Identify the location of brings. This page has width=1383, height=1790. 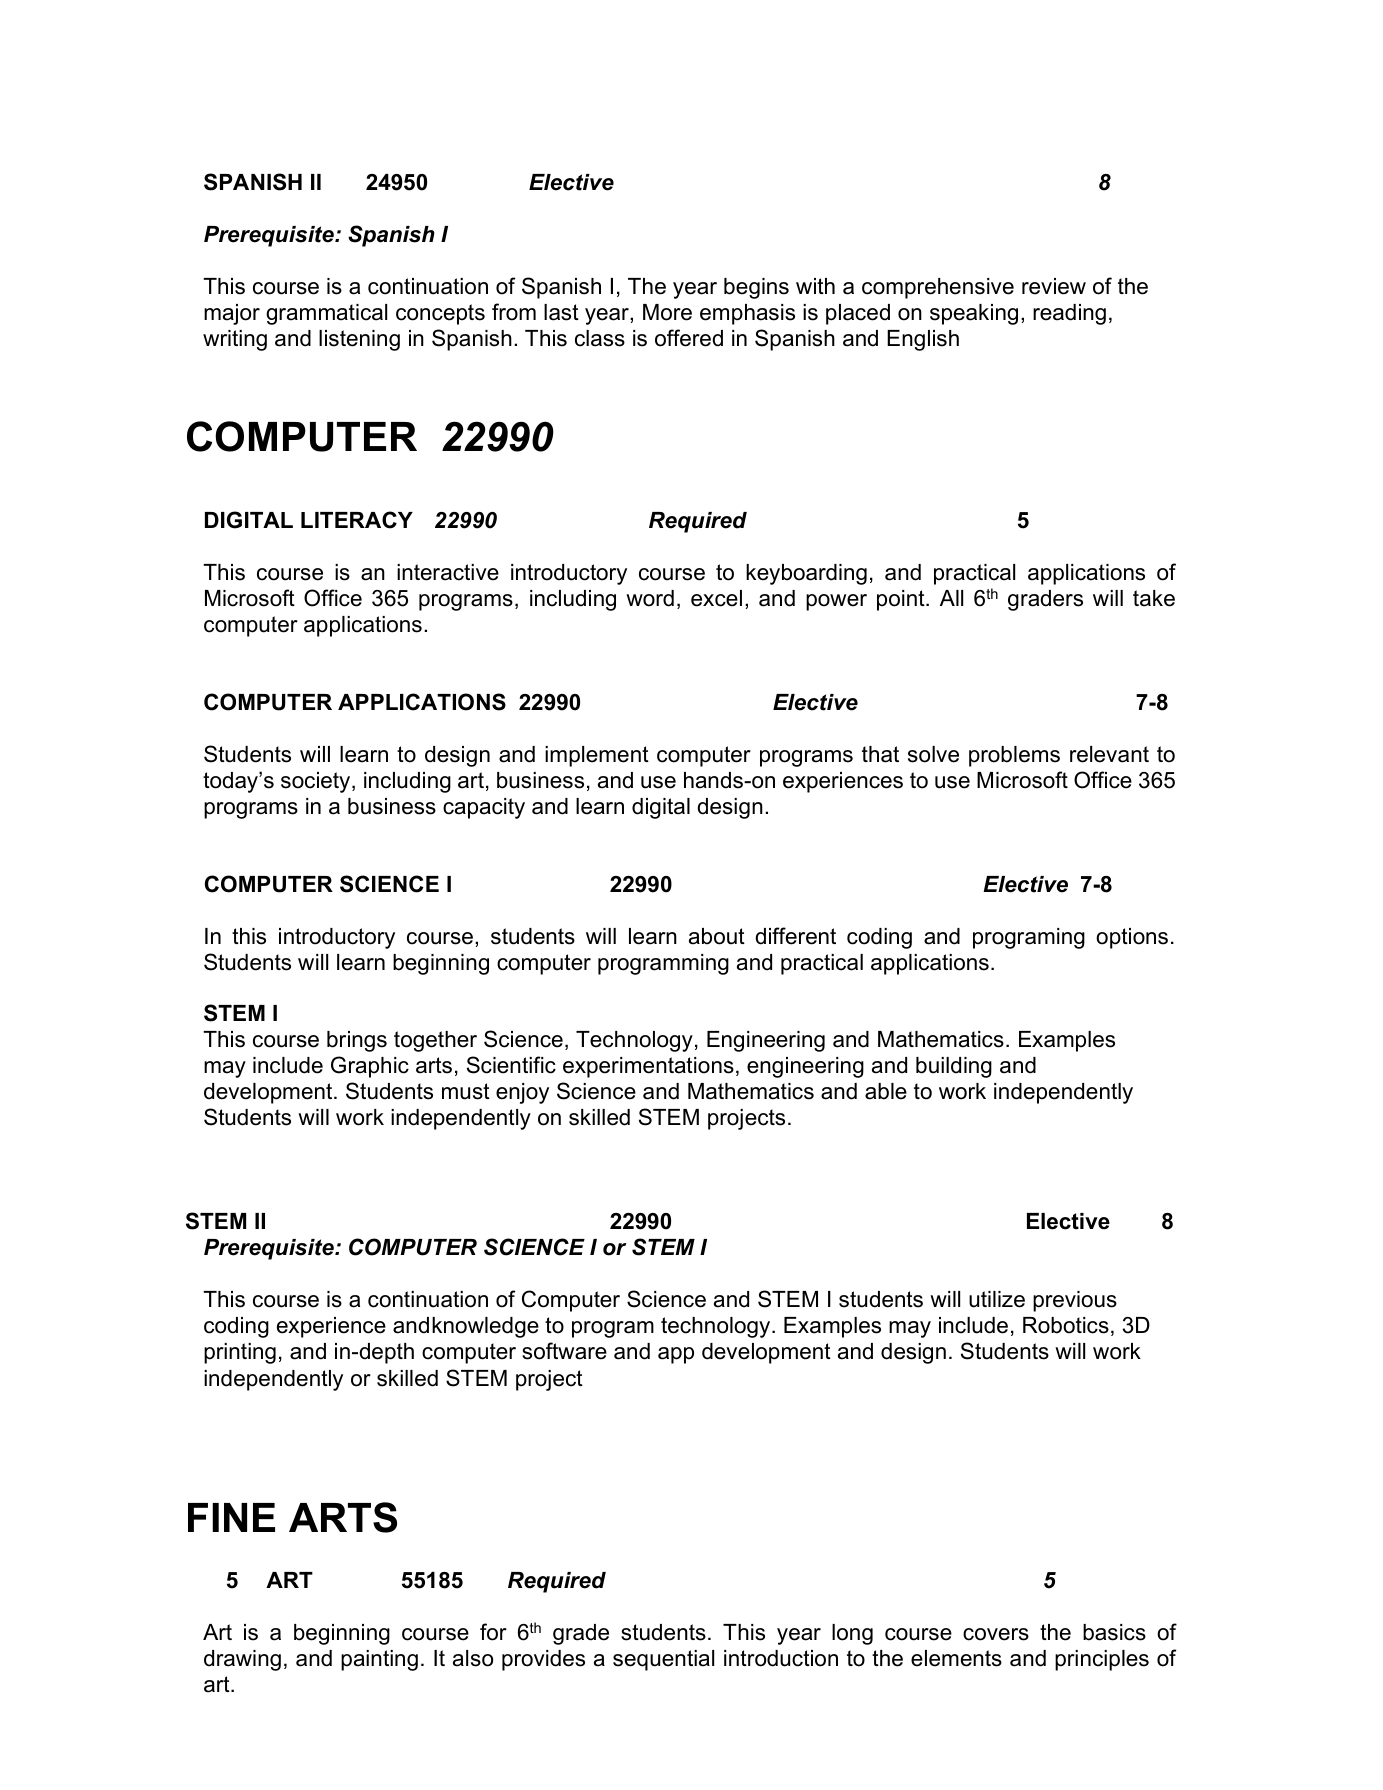
(357, 1041).
